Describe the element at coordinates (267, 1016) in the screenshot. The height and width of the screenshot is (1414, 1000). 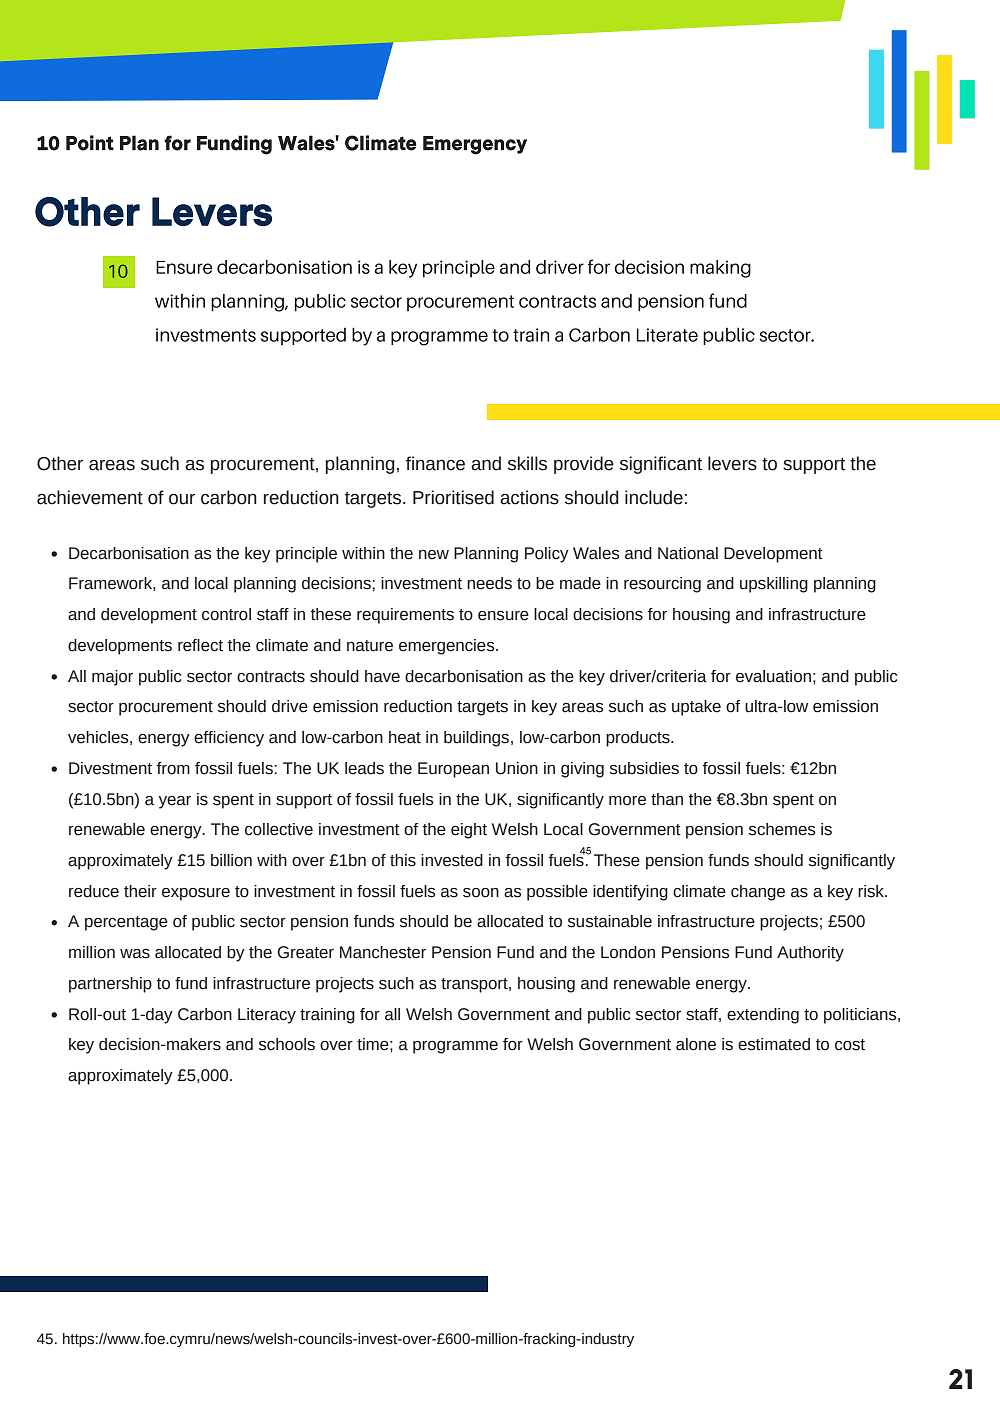
I see `Literacy` at that location.
